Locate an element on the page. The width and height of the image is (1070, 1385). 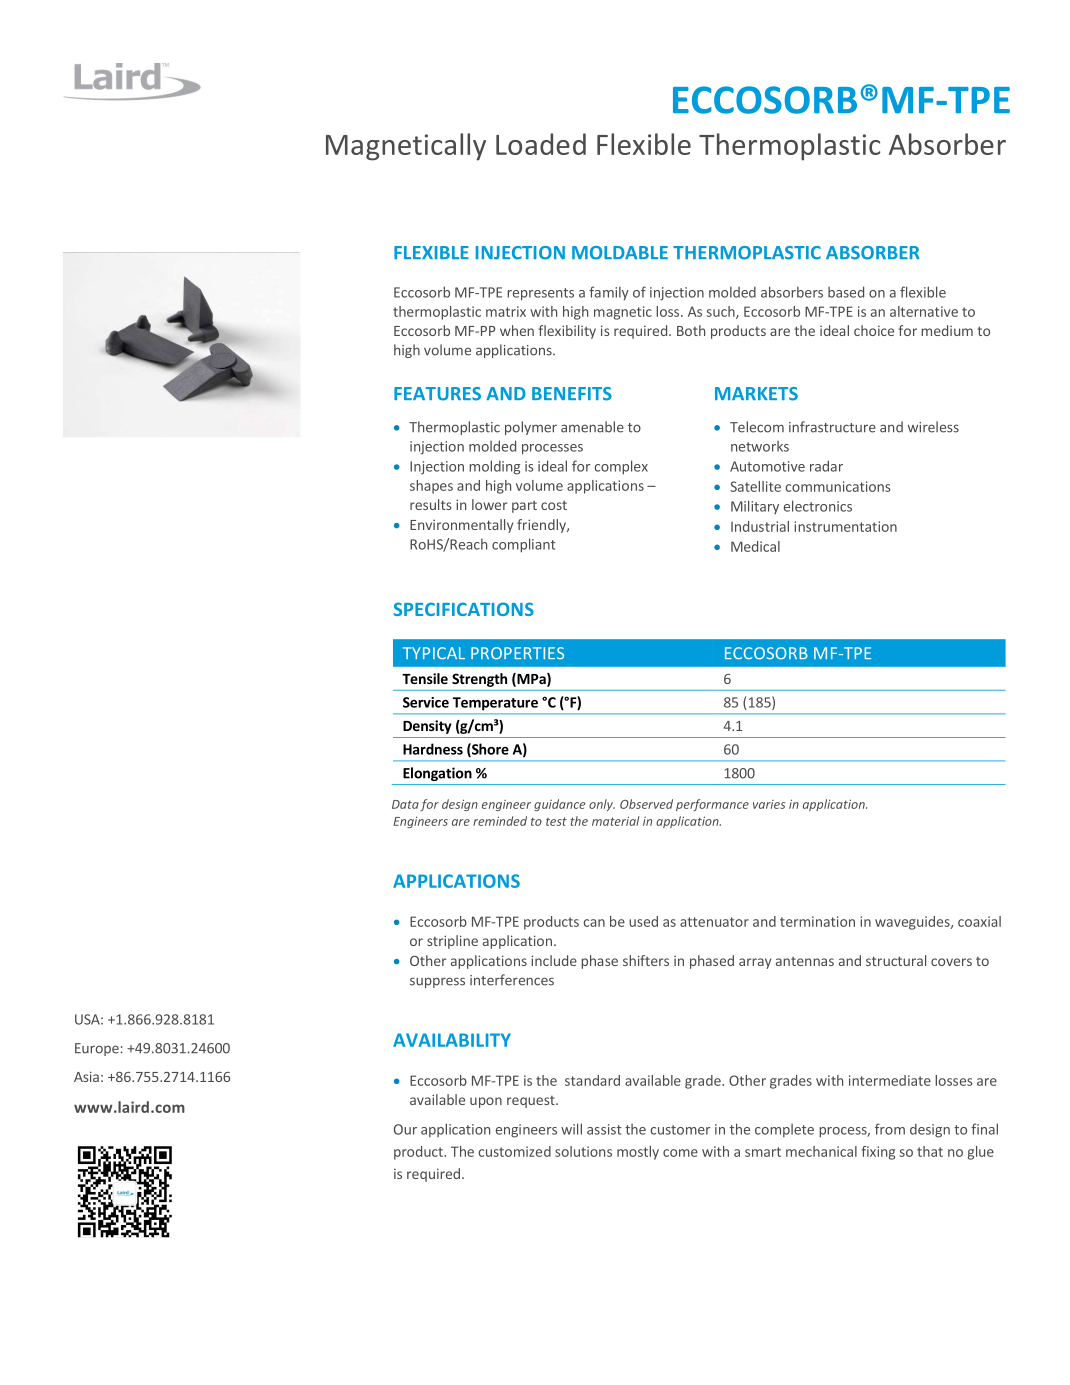
MOLDABLE is located at coordinates (620, 253).
